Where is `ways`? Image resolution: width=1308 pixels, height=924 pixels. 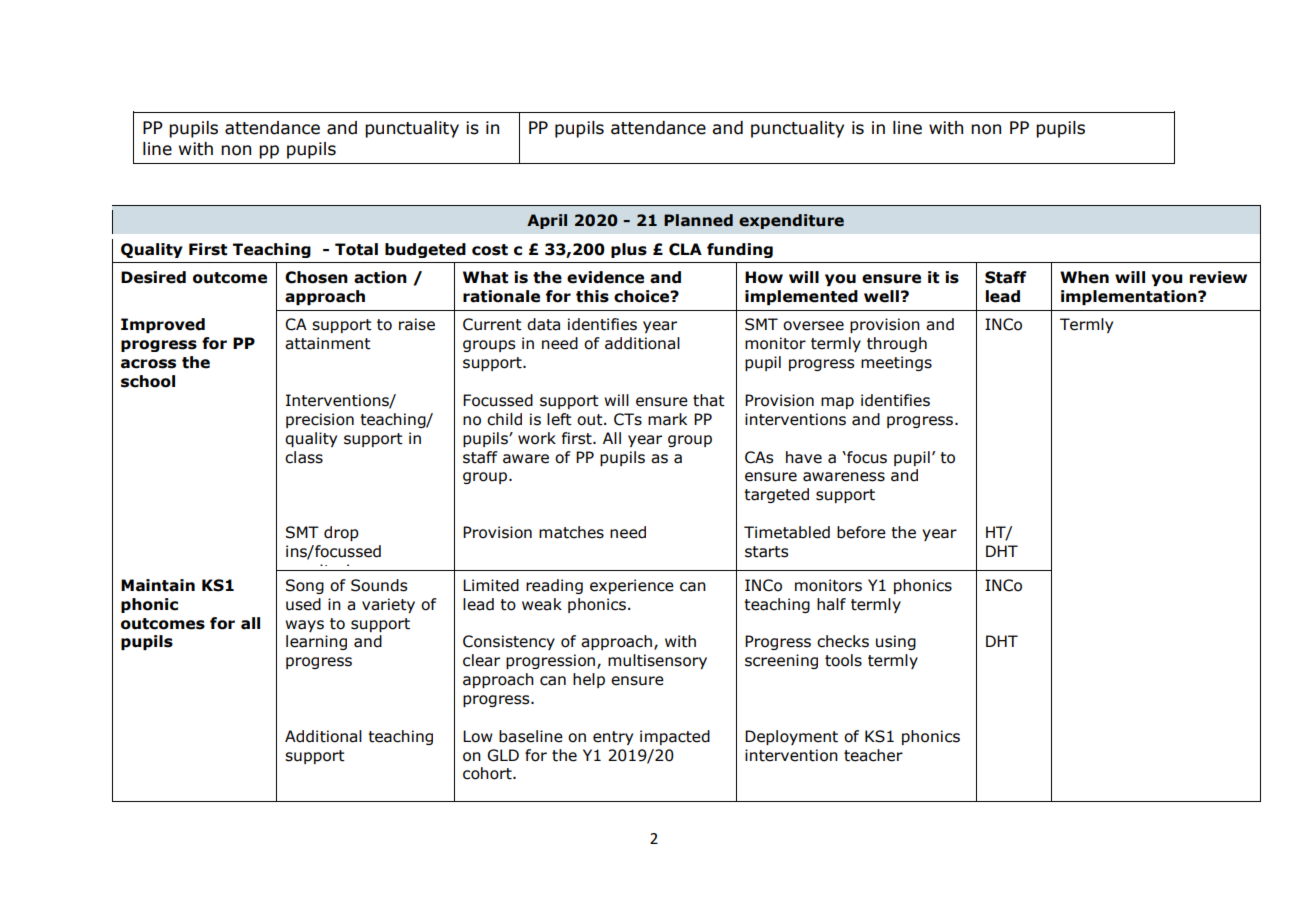 ways is located at coordinates (304, 626).
